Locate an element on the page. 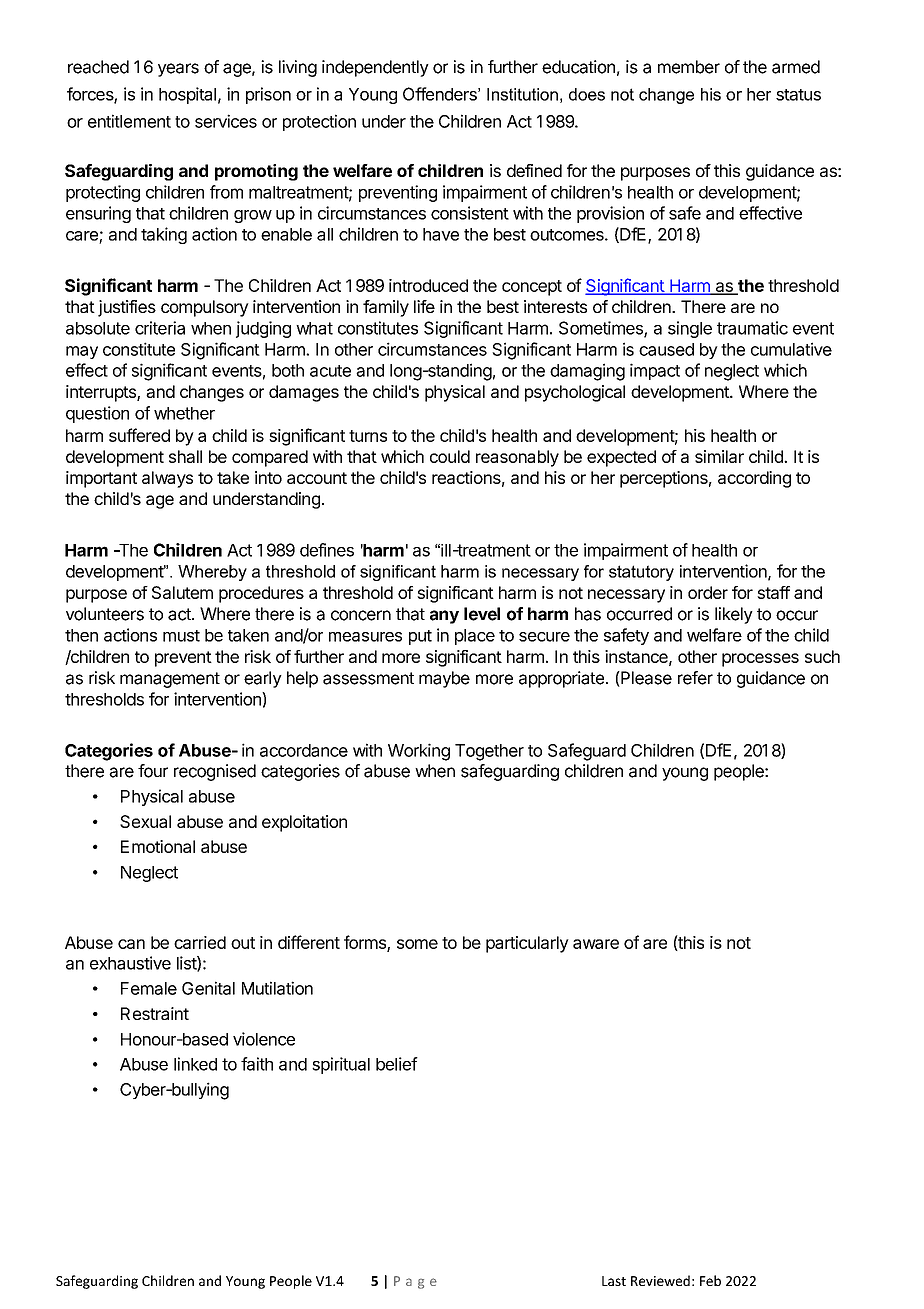 This page has width=924, height=1309. Working is located at coordinates (419, 752).
